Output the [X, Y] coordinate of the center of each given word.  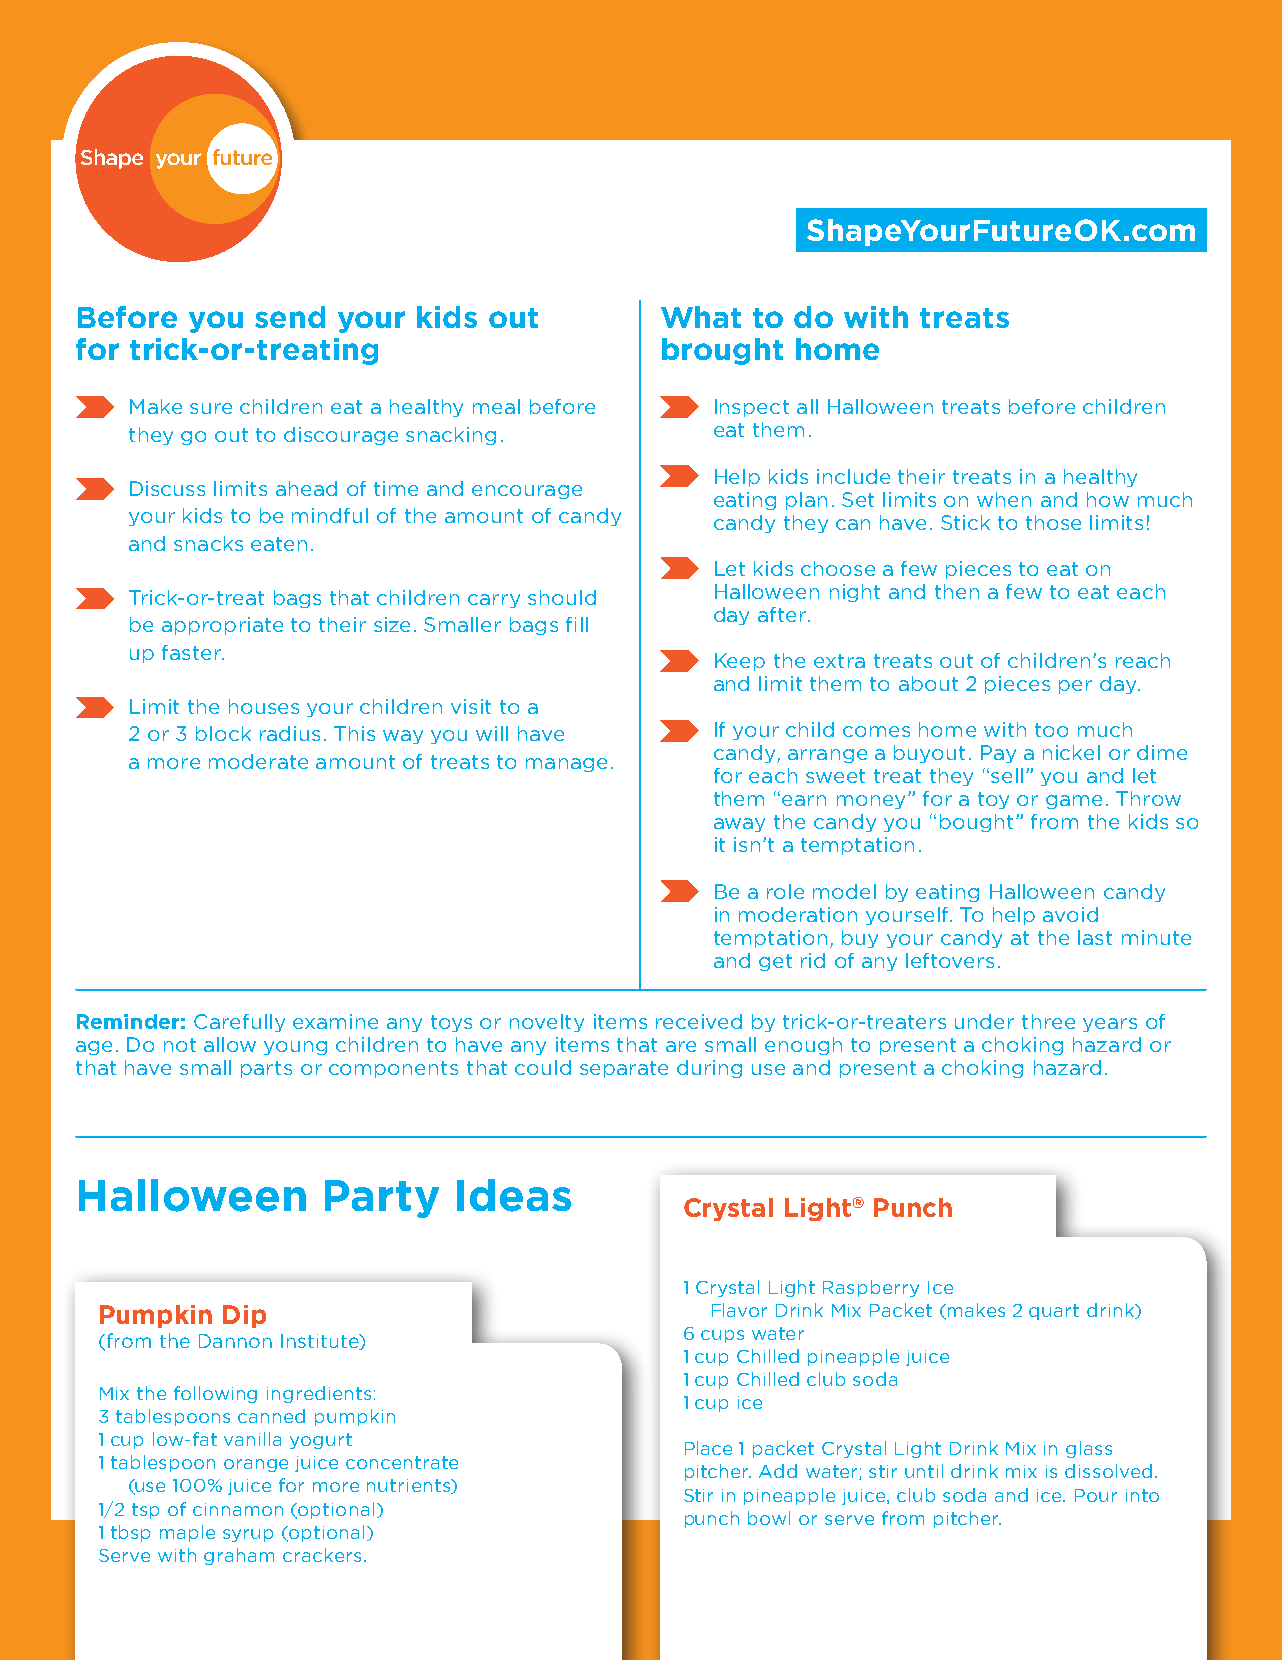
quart [1054, 1312]
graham [239, 1556]
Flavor [739, 1310]
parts [266, 1069]
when [1004, 499]
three [1048, 1021]
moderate [258, 761]
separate [624, 1069]
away [739, 825]
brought [722, 351]
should [562, 597]
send [290, 317]
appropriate [222, 626]
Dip [244, 1316]
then [957, 591]
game [1074, 802]
